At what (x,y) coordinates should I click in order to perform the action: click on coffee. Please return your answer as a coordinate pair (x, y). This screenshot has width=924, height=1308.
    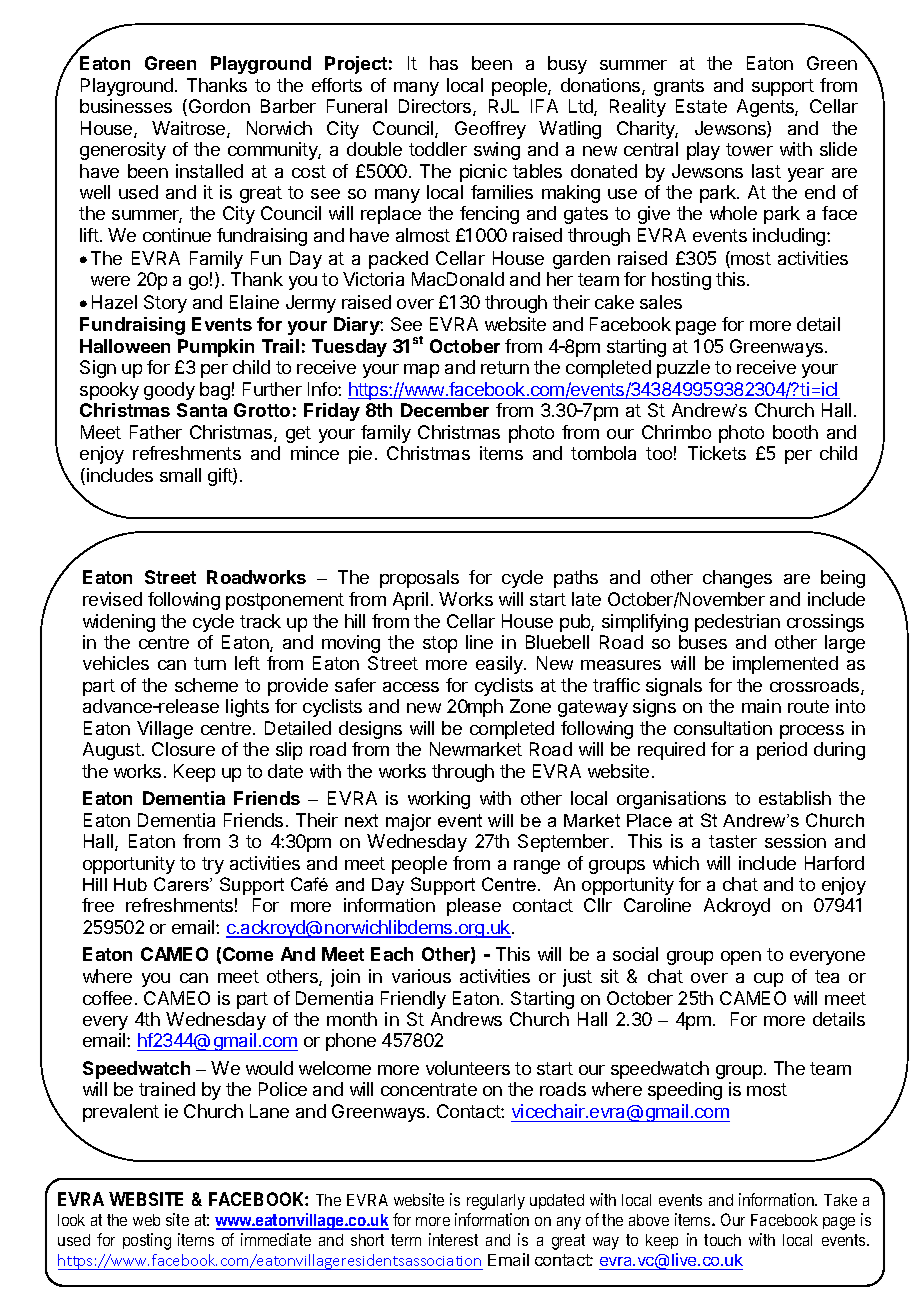
    Looking at the image, I should click on (107, 998).
